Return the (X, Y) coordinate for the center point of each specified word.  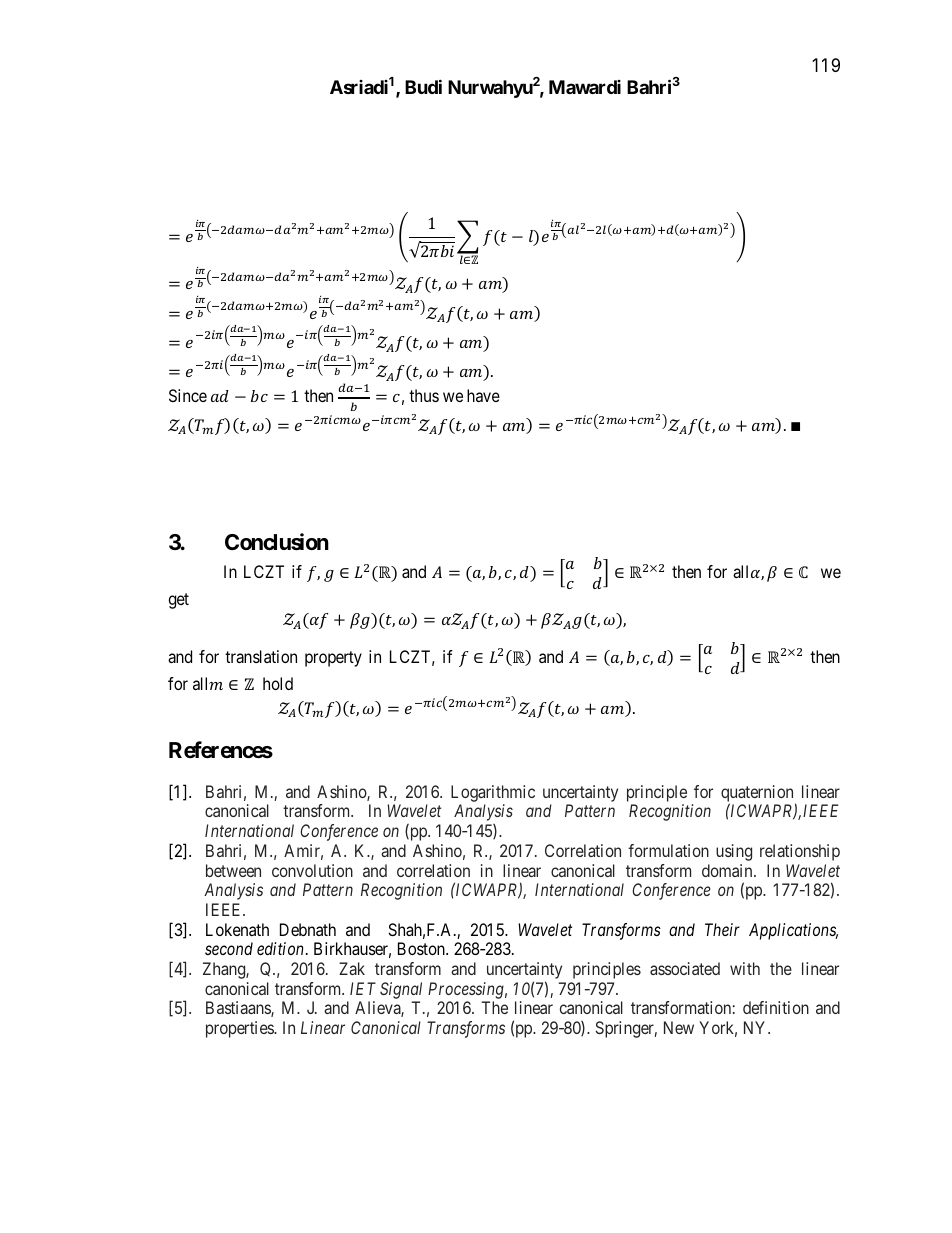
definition (776, 1007)
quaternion (758, 794)
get (178, 601)
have (483, 395)
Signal (401, 990)
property (333, 659)
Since (188, 395)
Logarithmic (493, 793)
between (233, 870)
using (734, 852)
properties (240, 1029)
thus (424, 395)
